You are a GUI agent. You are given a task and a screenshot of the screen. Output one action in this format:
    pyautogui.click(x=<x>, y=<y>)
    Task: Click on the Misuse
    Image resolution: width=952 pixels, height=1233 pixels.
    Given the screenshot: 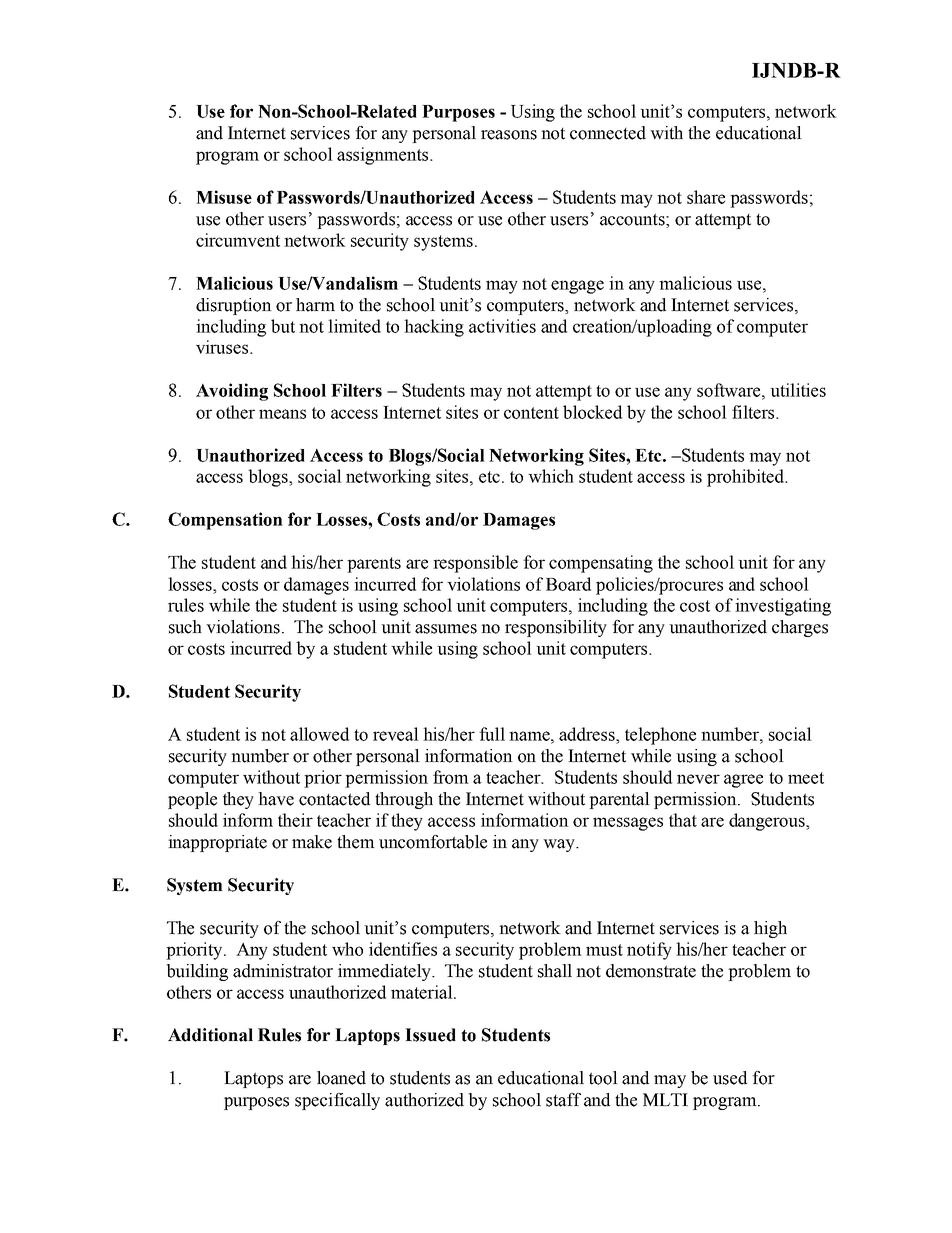 What is the action you would take?
    pyautogui.click(x=224, y=197)
